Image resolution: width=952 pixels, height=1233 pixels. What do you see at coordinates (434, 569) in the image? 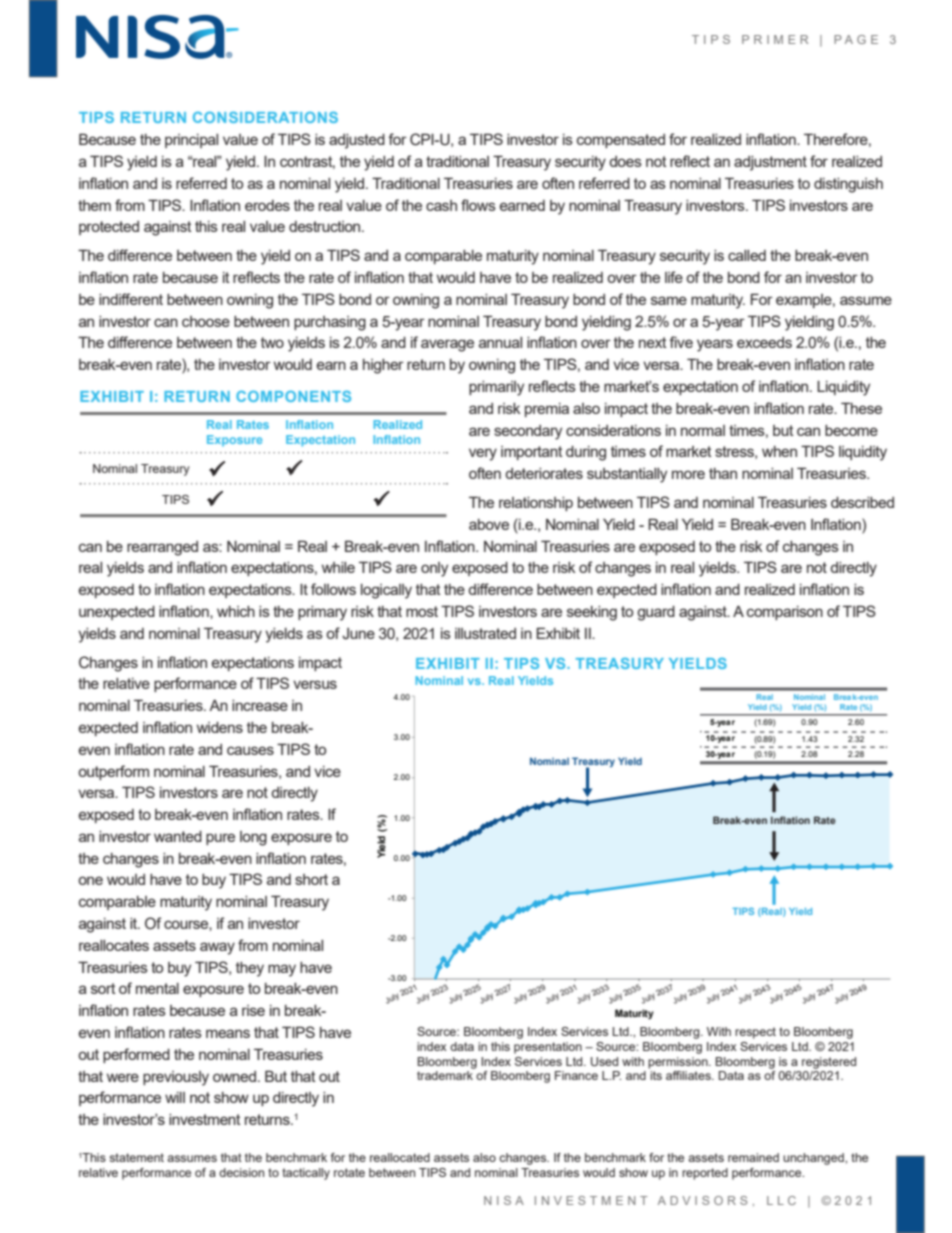
I see `only` at bounding box center [434, 569].
